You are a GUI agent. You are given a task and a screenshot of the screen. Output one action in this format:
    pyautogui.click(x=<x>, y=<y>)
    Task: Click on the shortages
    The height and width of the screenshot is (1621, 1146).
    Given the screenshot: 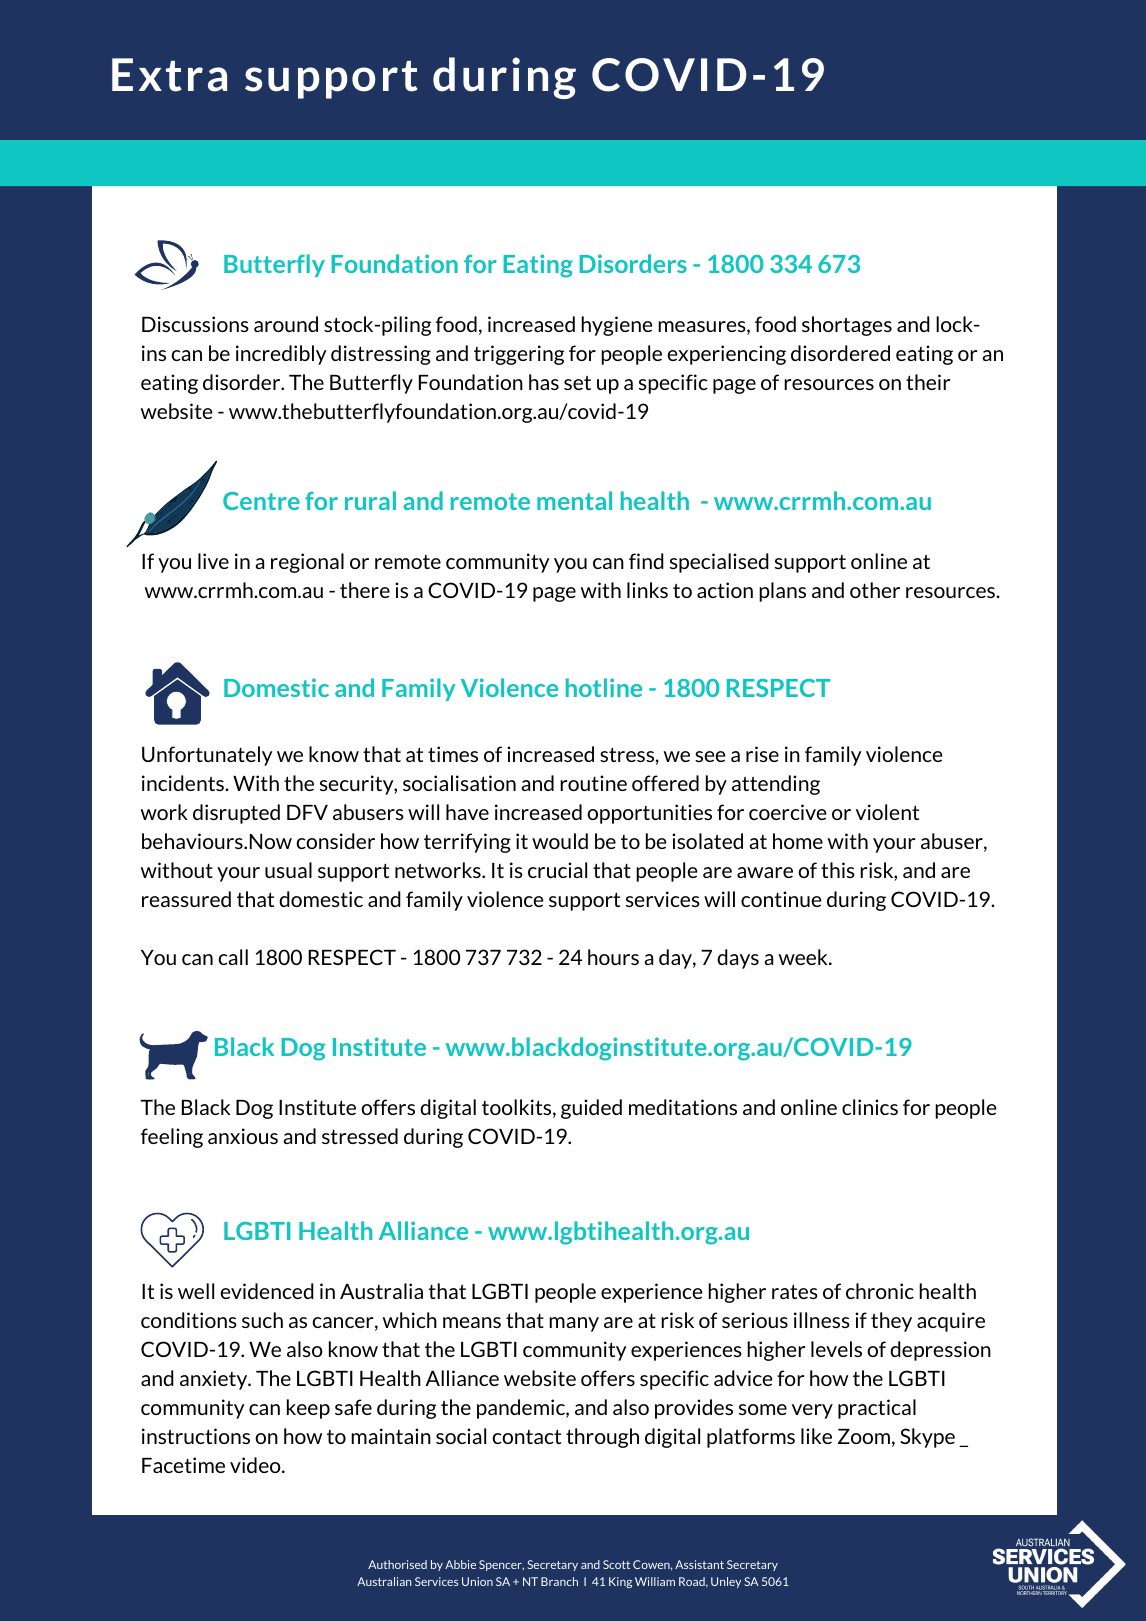 What is the action you would take?
    pyautogui.click(x=847, y=326)
